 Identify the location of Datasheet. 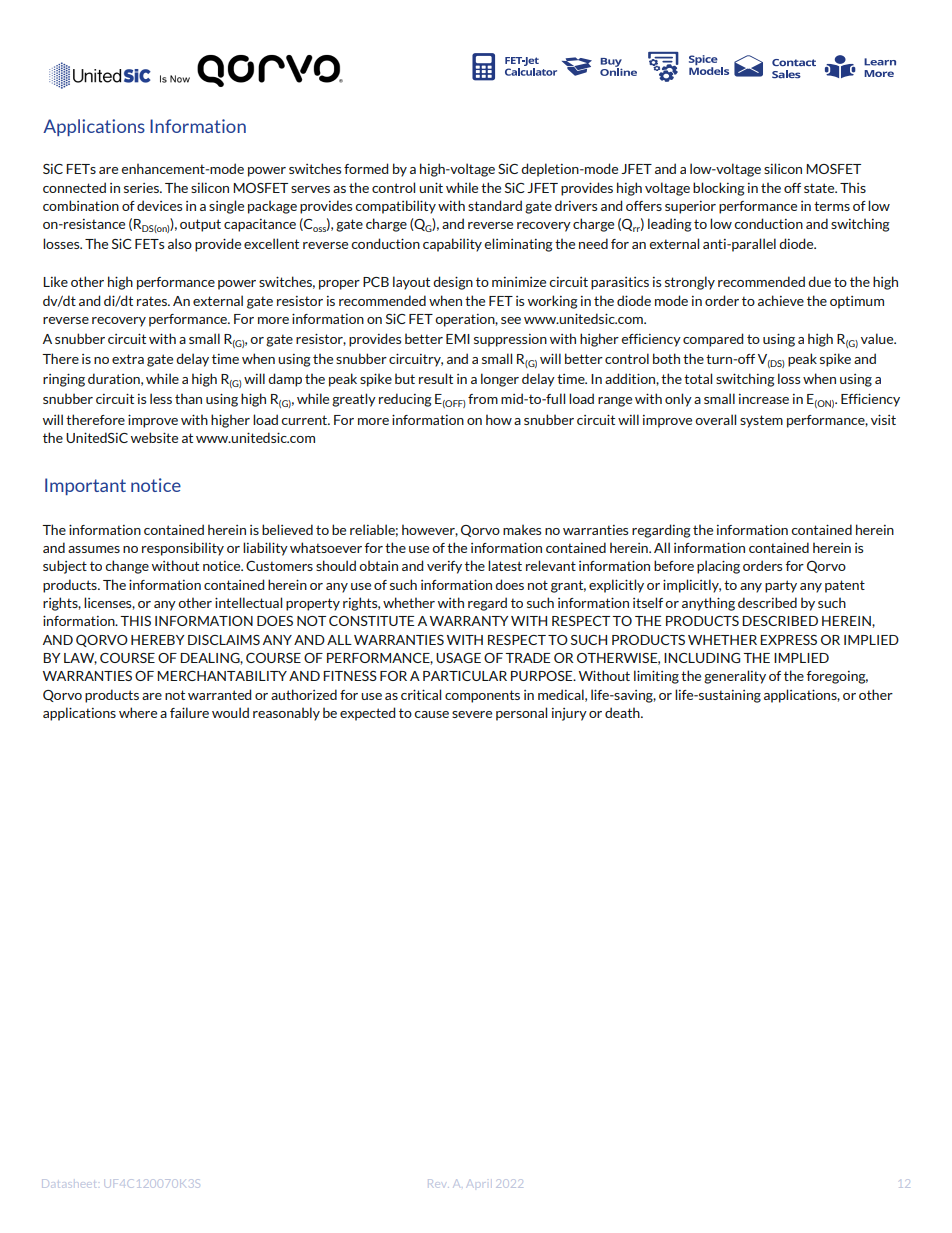
(68, 1183).
